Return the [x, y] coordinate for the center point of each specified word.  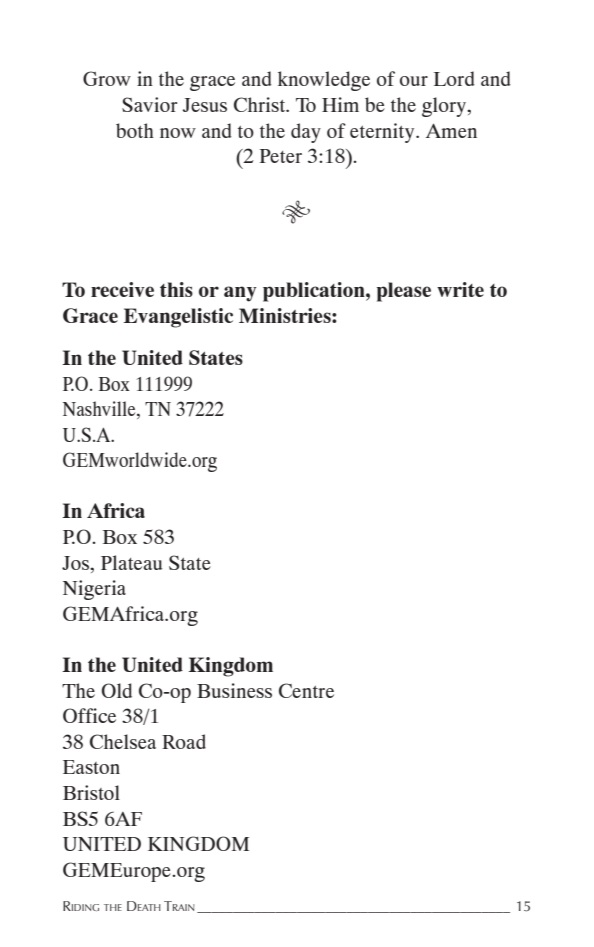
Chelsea [123, 741]
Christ [260, 104]
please [404, 292]
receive [122, 289]
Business [234, 690]
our [414, 81]
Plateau [131, 562]
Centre [306, 690]
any [240, 294]
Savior [149, 104]
